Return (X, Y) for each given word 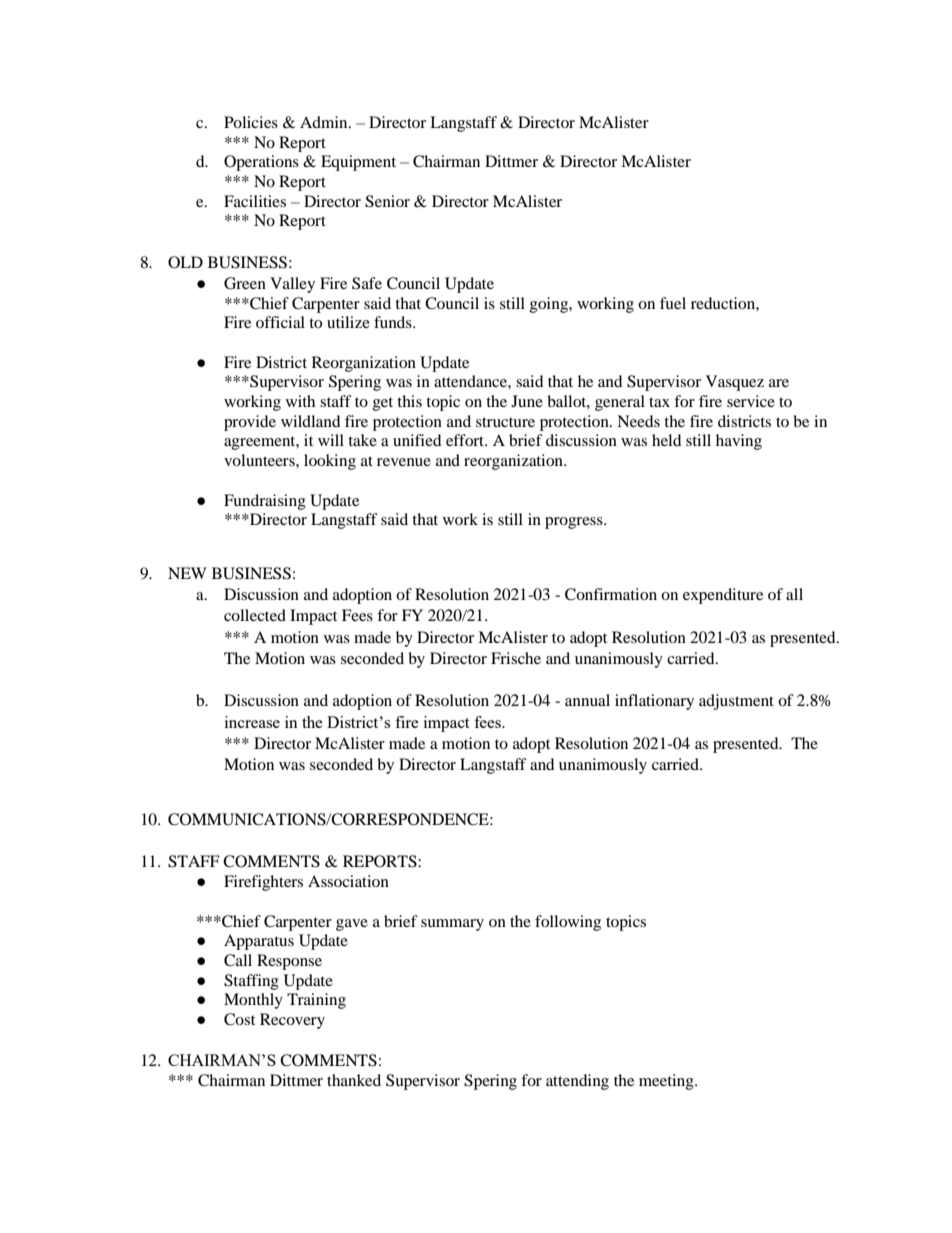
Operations (261, 163)
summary (452, 925)
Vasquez (735, 383)
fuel (673, 303)
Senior (387, 201)
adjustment (736, 702)
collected (255, 615)
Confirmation (611, 594)
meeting (667, 1082)
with (300, 401)
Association (348, 881)
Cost (239, 1019)
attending (577, 1082)
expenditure (723, 596)
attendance (471, 381)
